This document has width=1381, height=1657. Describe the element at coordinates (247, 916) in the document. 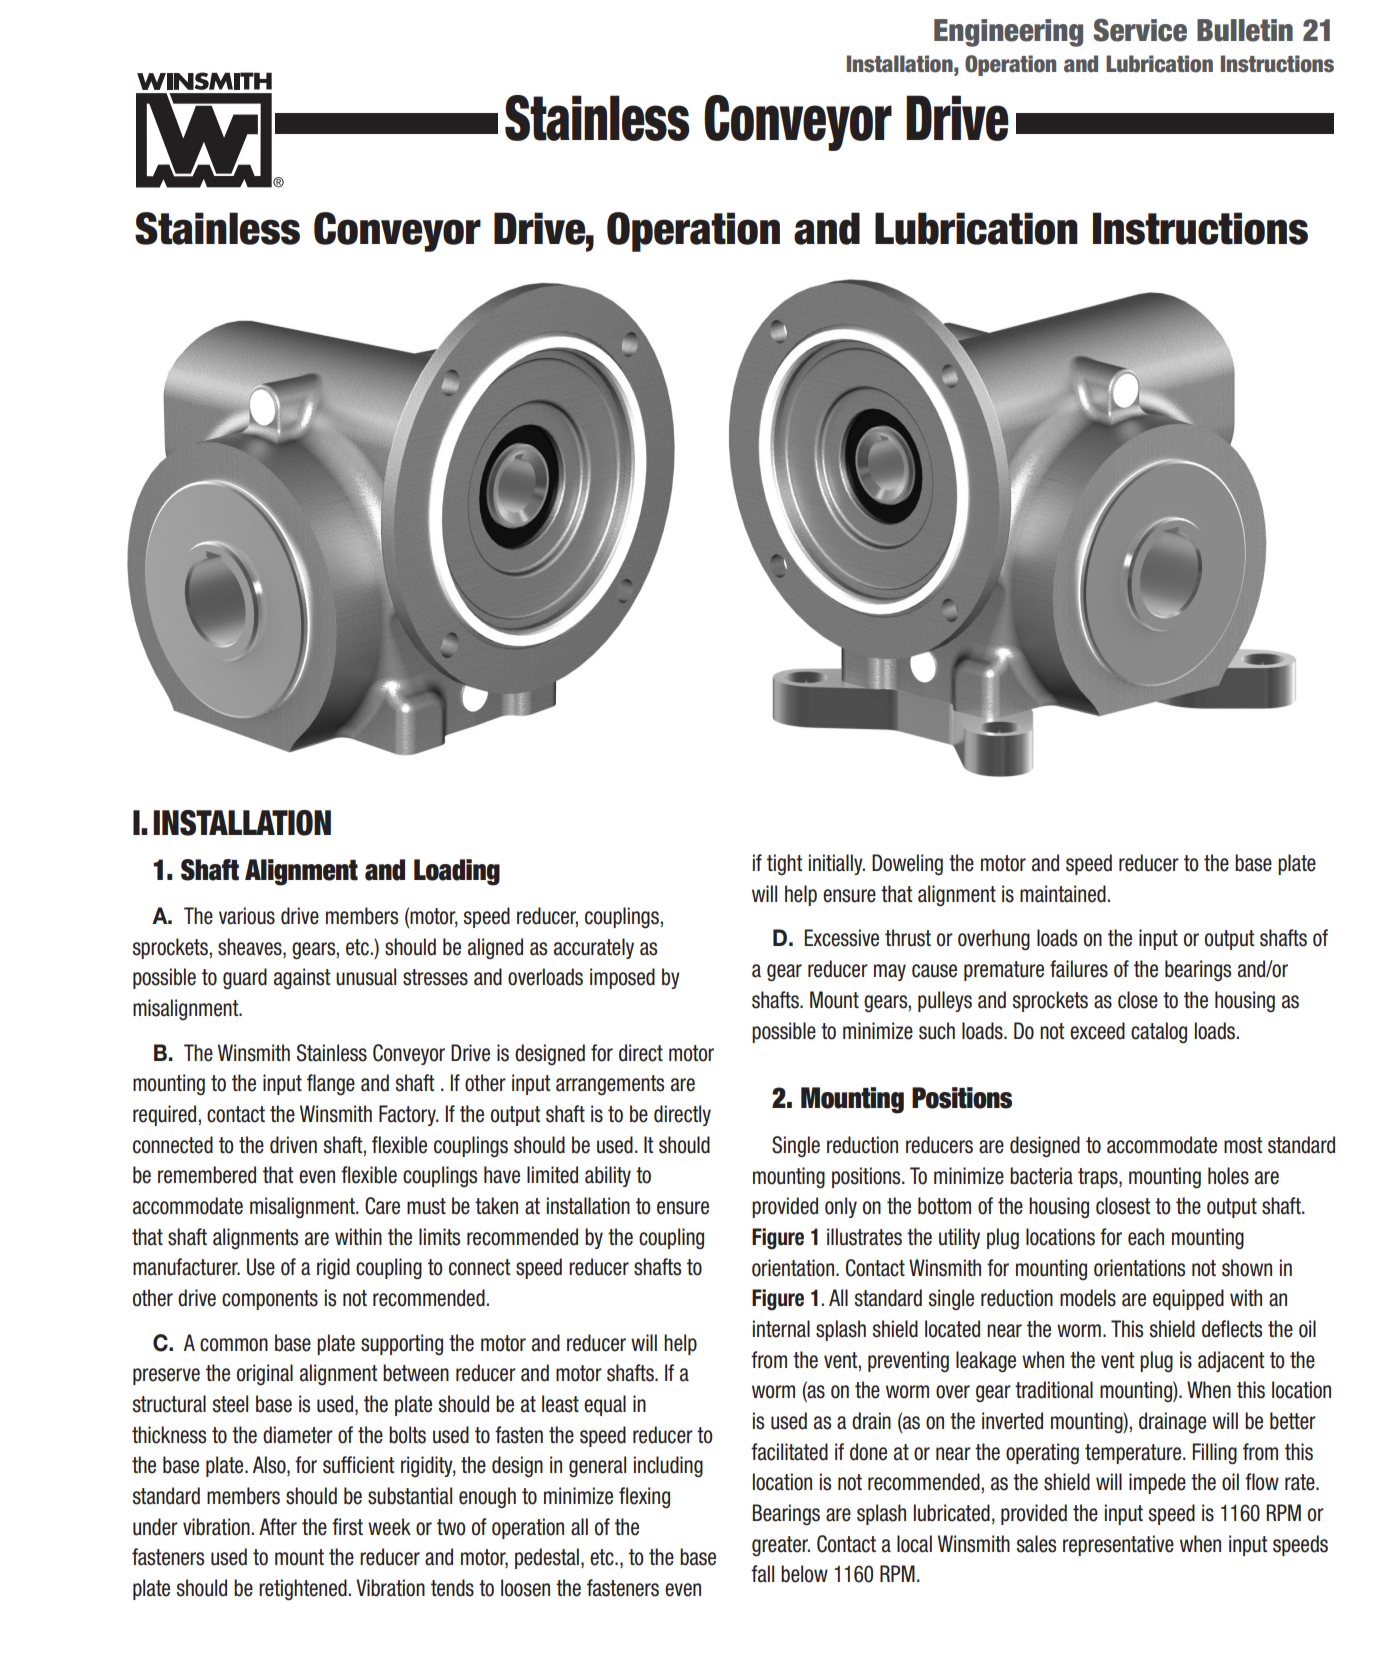

I see `various` at that location.
